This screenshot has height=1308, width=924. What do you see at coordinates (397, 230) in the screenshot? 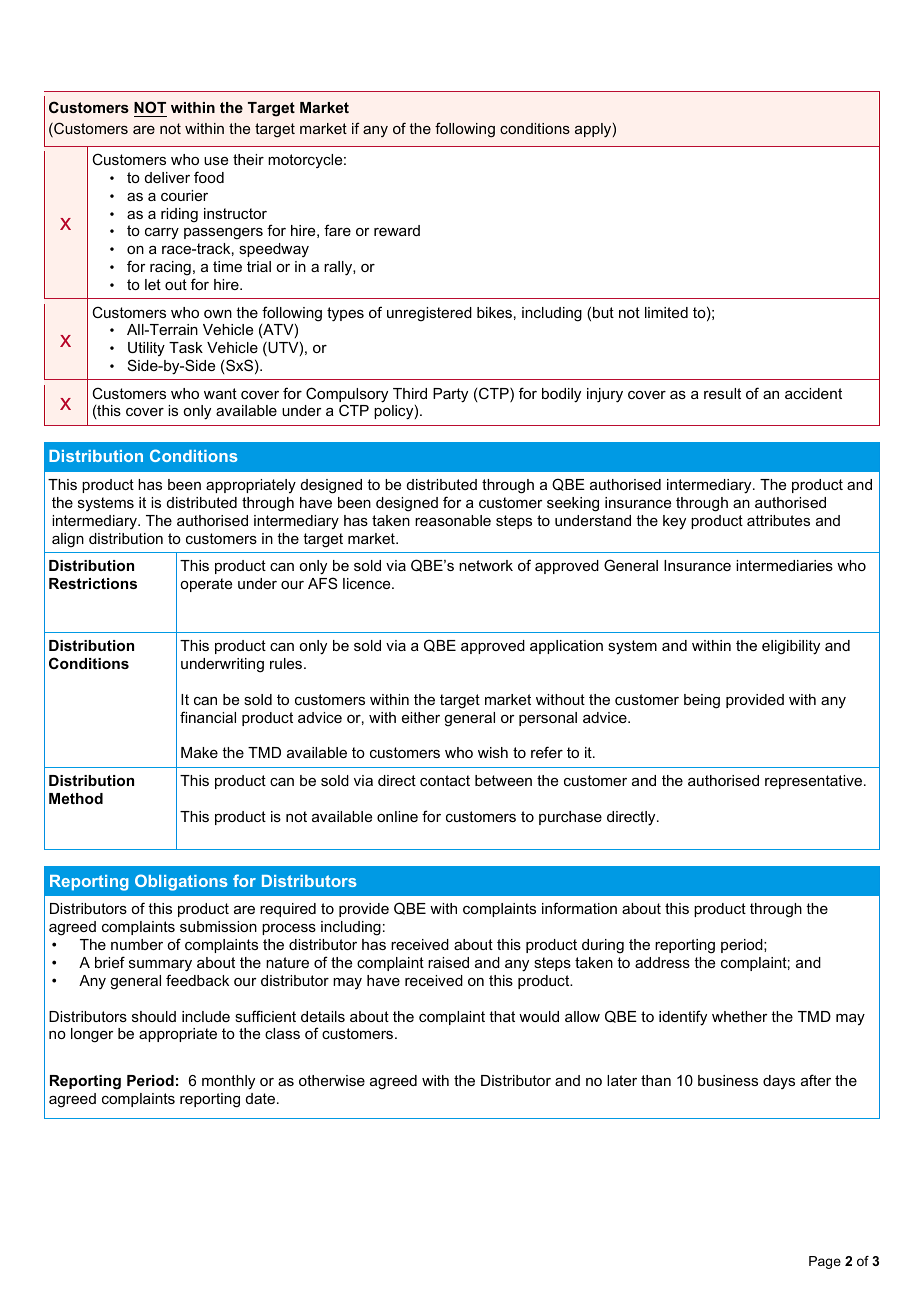
I see `reward` at bounding box center [397, 230].
